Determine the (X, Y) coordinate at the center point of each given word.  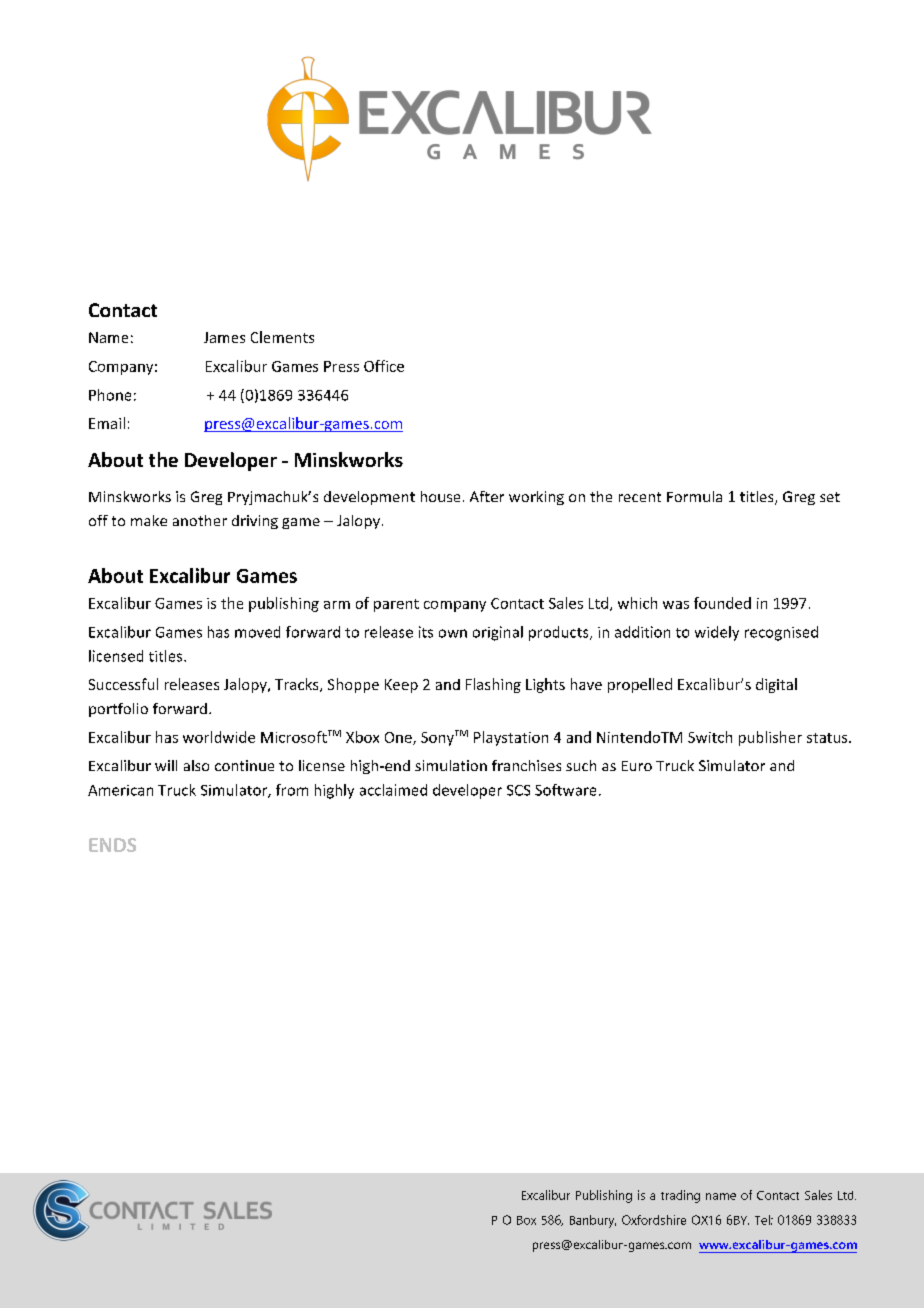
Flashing (493, 685)
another (200, 520)
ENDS (112, 845)
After (487, 496)
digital (776, 685)
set (830, 497)
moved (257, 632)
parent (396, 605)
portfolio (118, 710)
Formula (694, 496)
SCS (518, 790)
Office (384, 366)
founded (722, 603)
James (224, 337)
